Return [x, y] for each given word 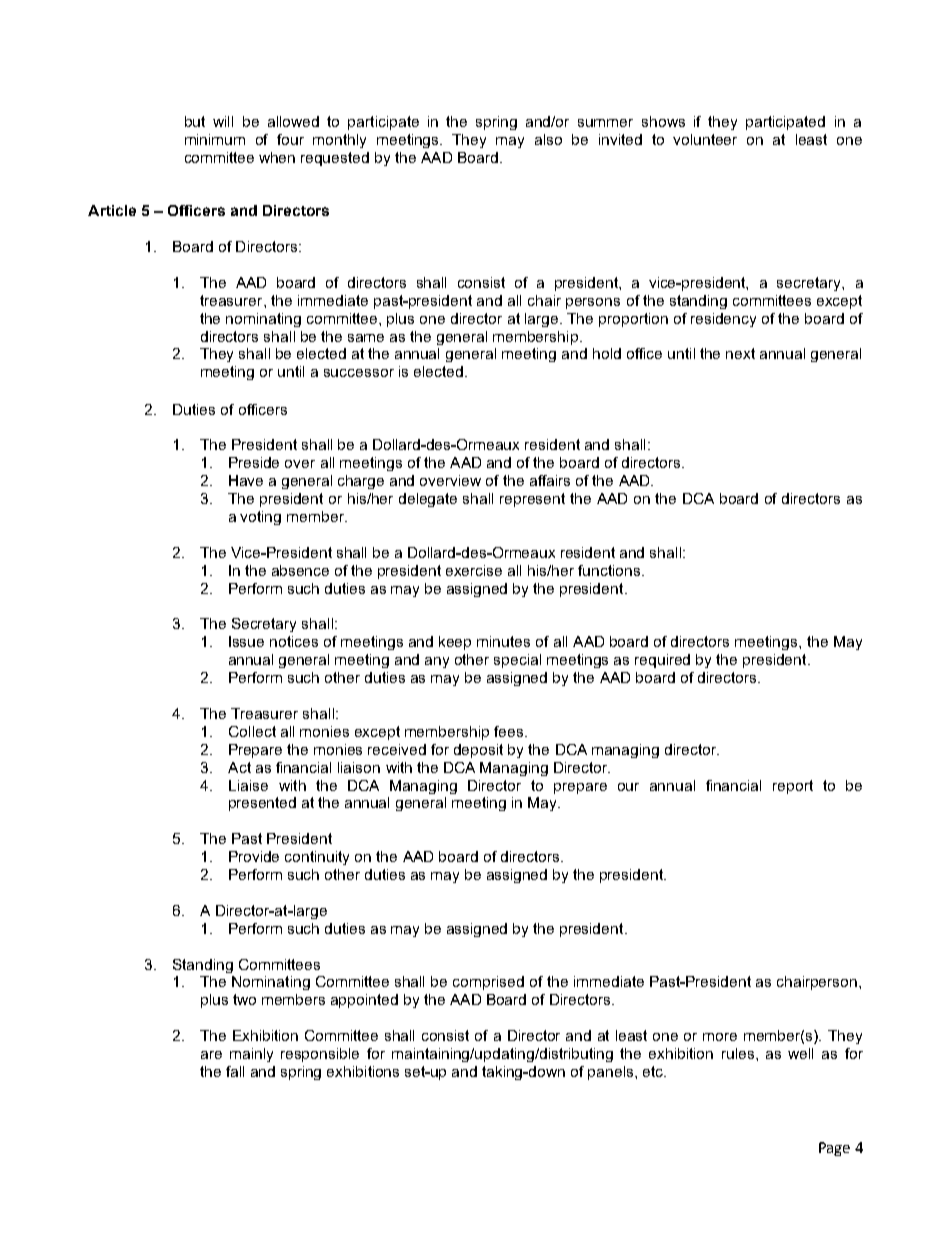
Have [246, 480]
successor [359, 373]
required [662, 661]
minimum [215, 139]
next [740, 353]
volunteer [705, 139]
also [548, 139]
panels [612, 1073]
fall [235, 1071]
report [793, 787]
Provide [254, 856]
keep [455, 643]
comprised [488, 983]
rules [739, 1053]
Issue [246, 641]
